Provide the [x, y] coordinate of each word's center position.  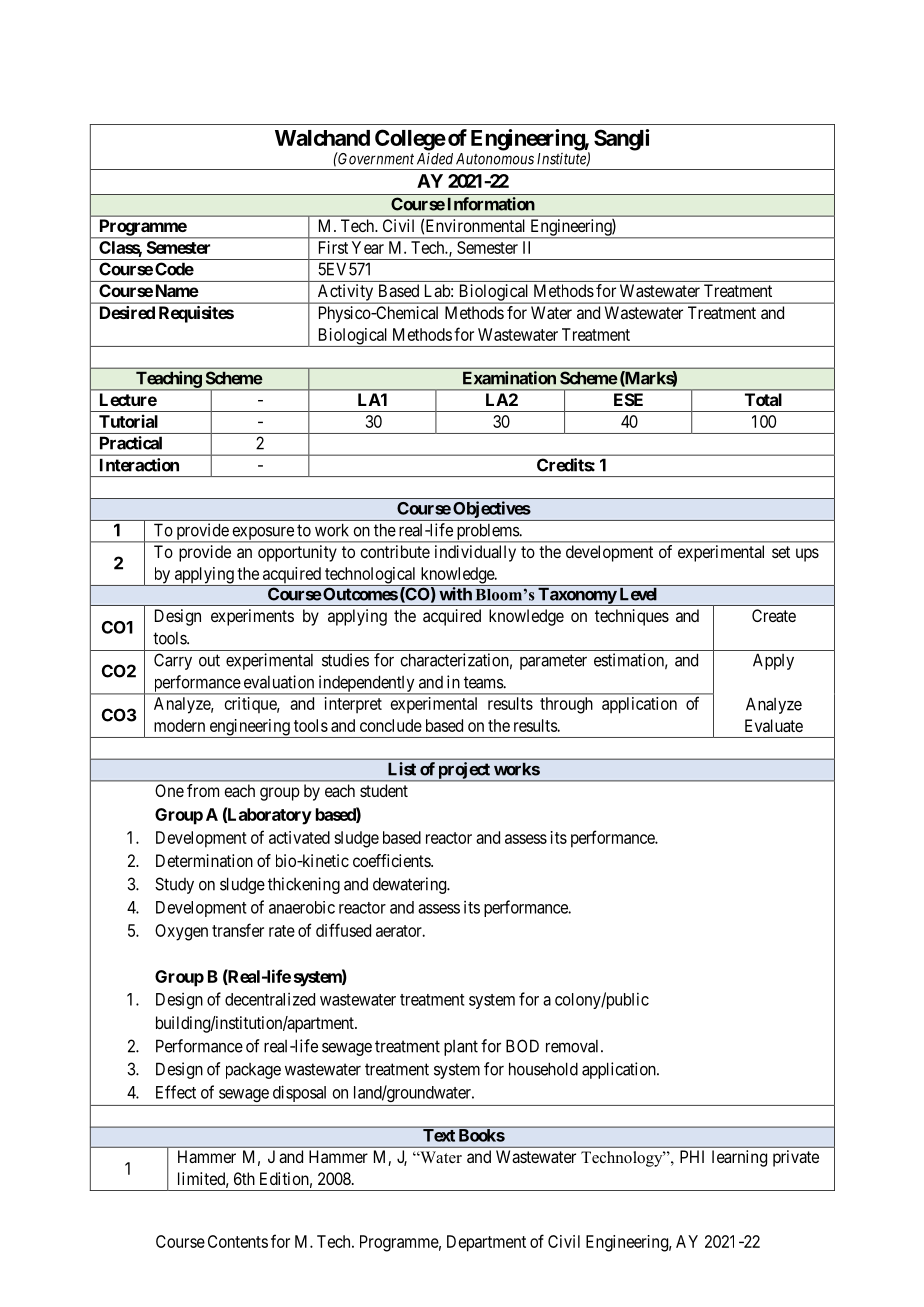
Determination [204, 860]
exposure [263, 534]
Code [174, 269]
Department [486, 1243]
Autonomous [495, 159]
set [781, 552]
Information [491, 204]
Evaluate [774, 725]
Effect [176, 1092]
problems [487, 533]
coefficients [392, 860]
